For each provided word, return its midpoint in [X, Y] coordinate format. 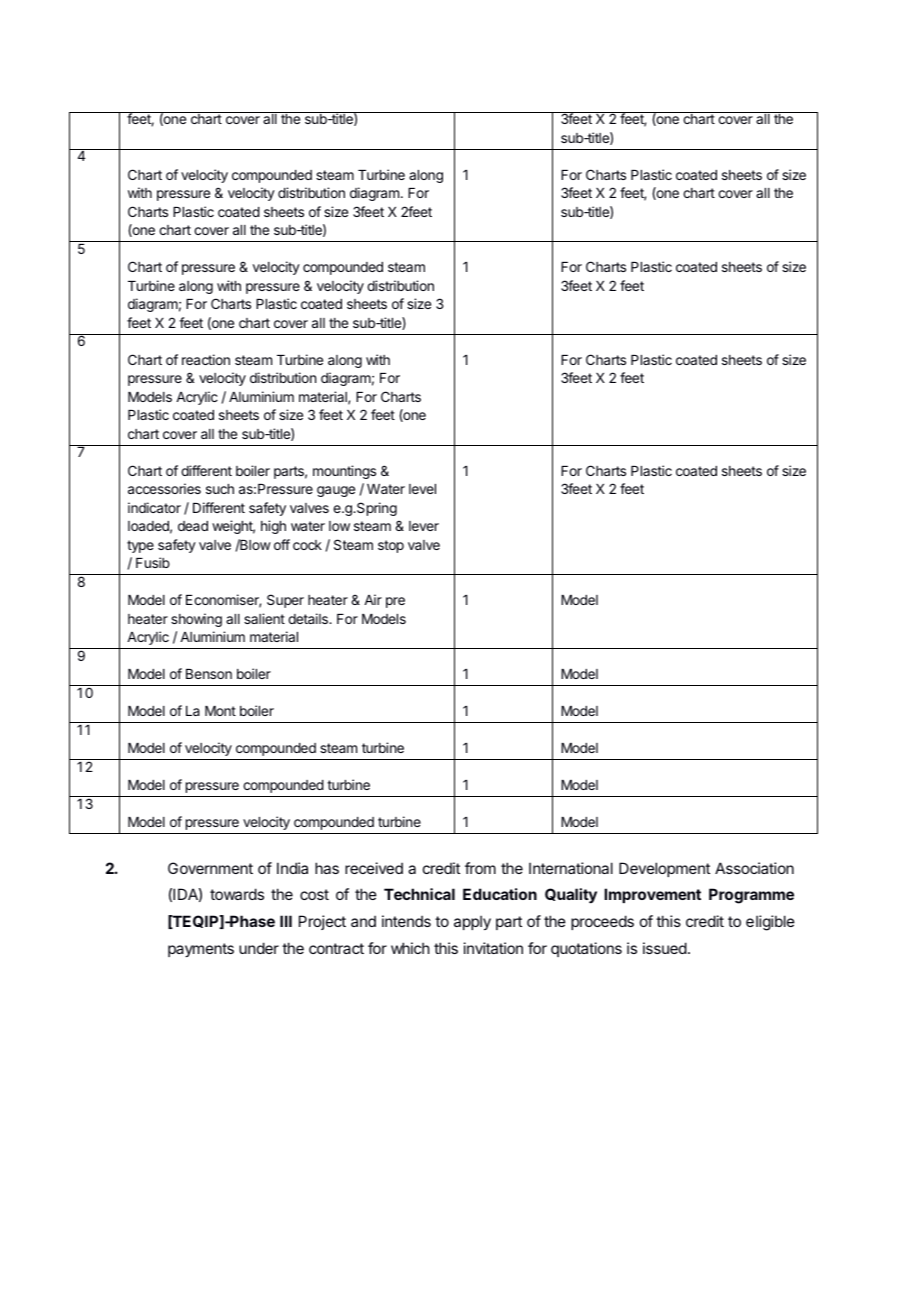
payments [201, 950]
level [422, 489]
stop [391, 546]
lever [424, 526]
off [282, 544]
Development [664, 869]
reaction [206, 359]
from [480, 868]
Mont [220, 711]
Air [373, 599]
